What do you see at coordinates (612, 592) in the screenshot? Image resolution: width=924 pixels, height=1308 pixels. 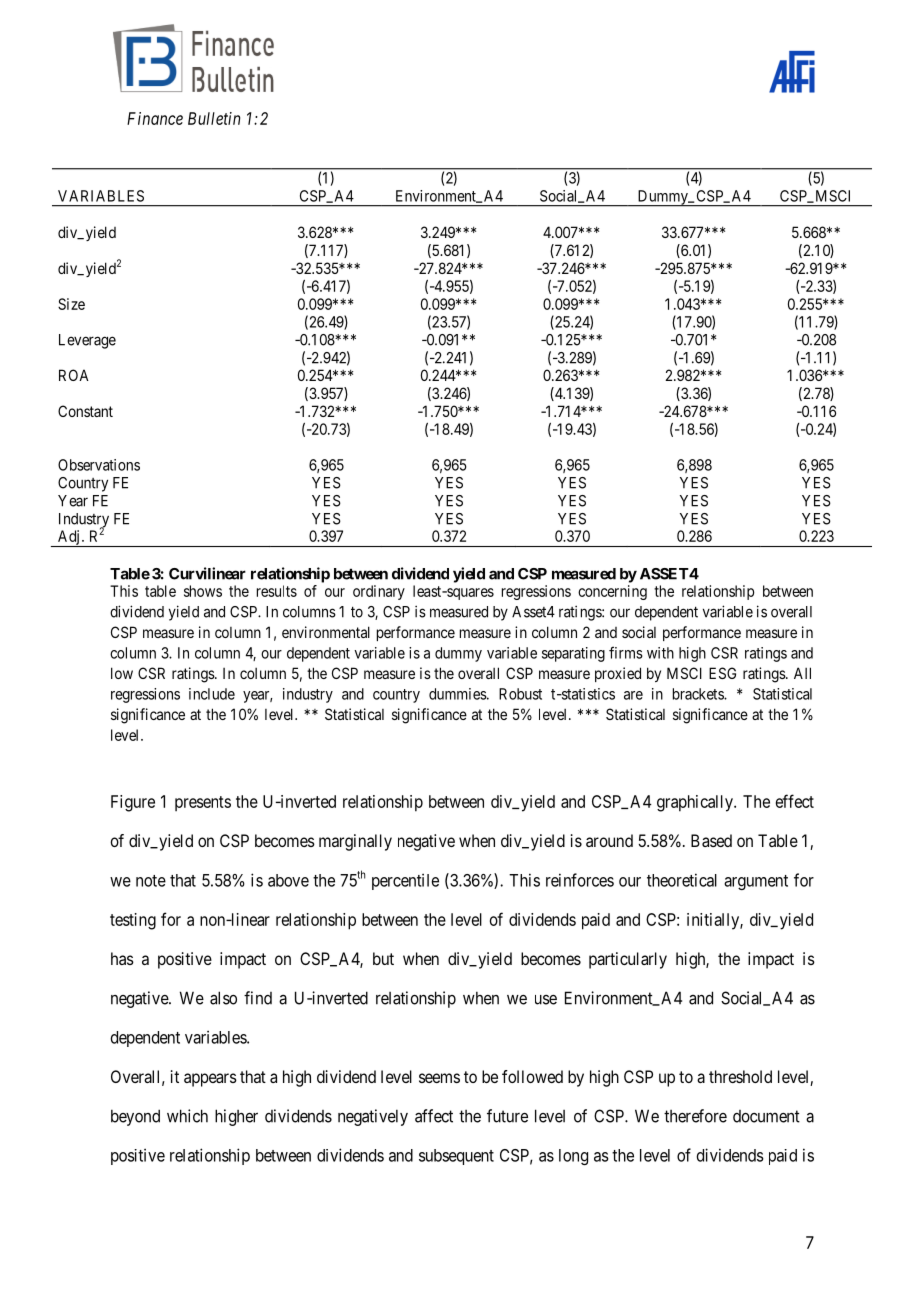 I see `concerning` at bounding box center [612, 592].
